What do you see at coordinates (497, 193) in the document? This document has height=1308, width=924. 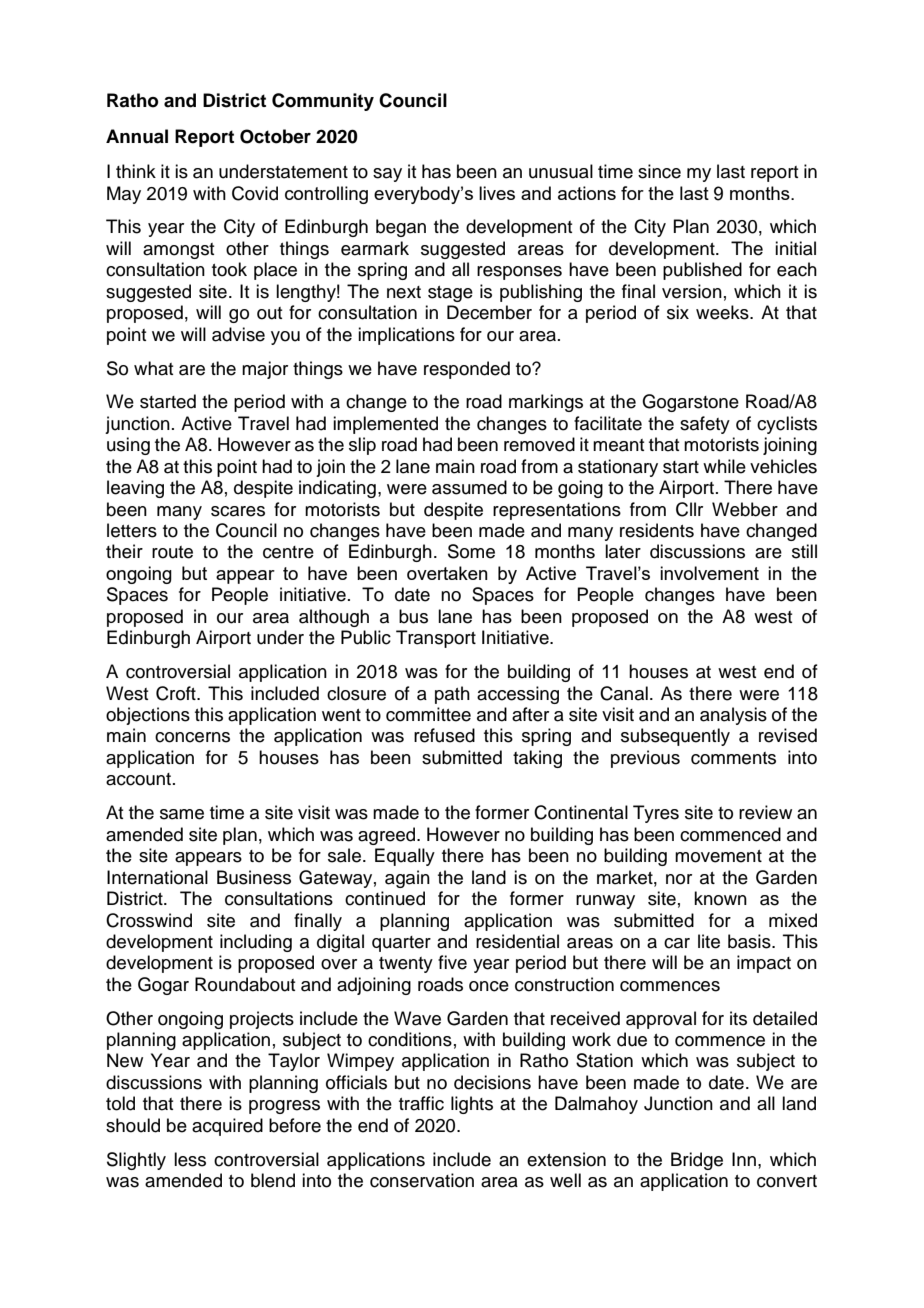 I see `lives` at bounding box center [497, 193].
